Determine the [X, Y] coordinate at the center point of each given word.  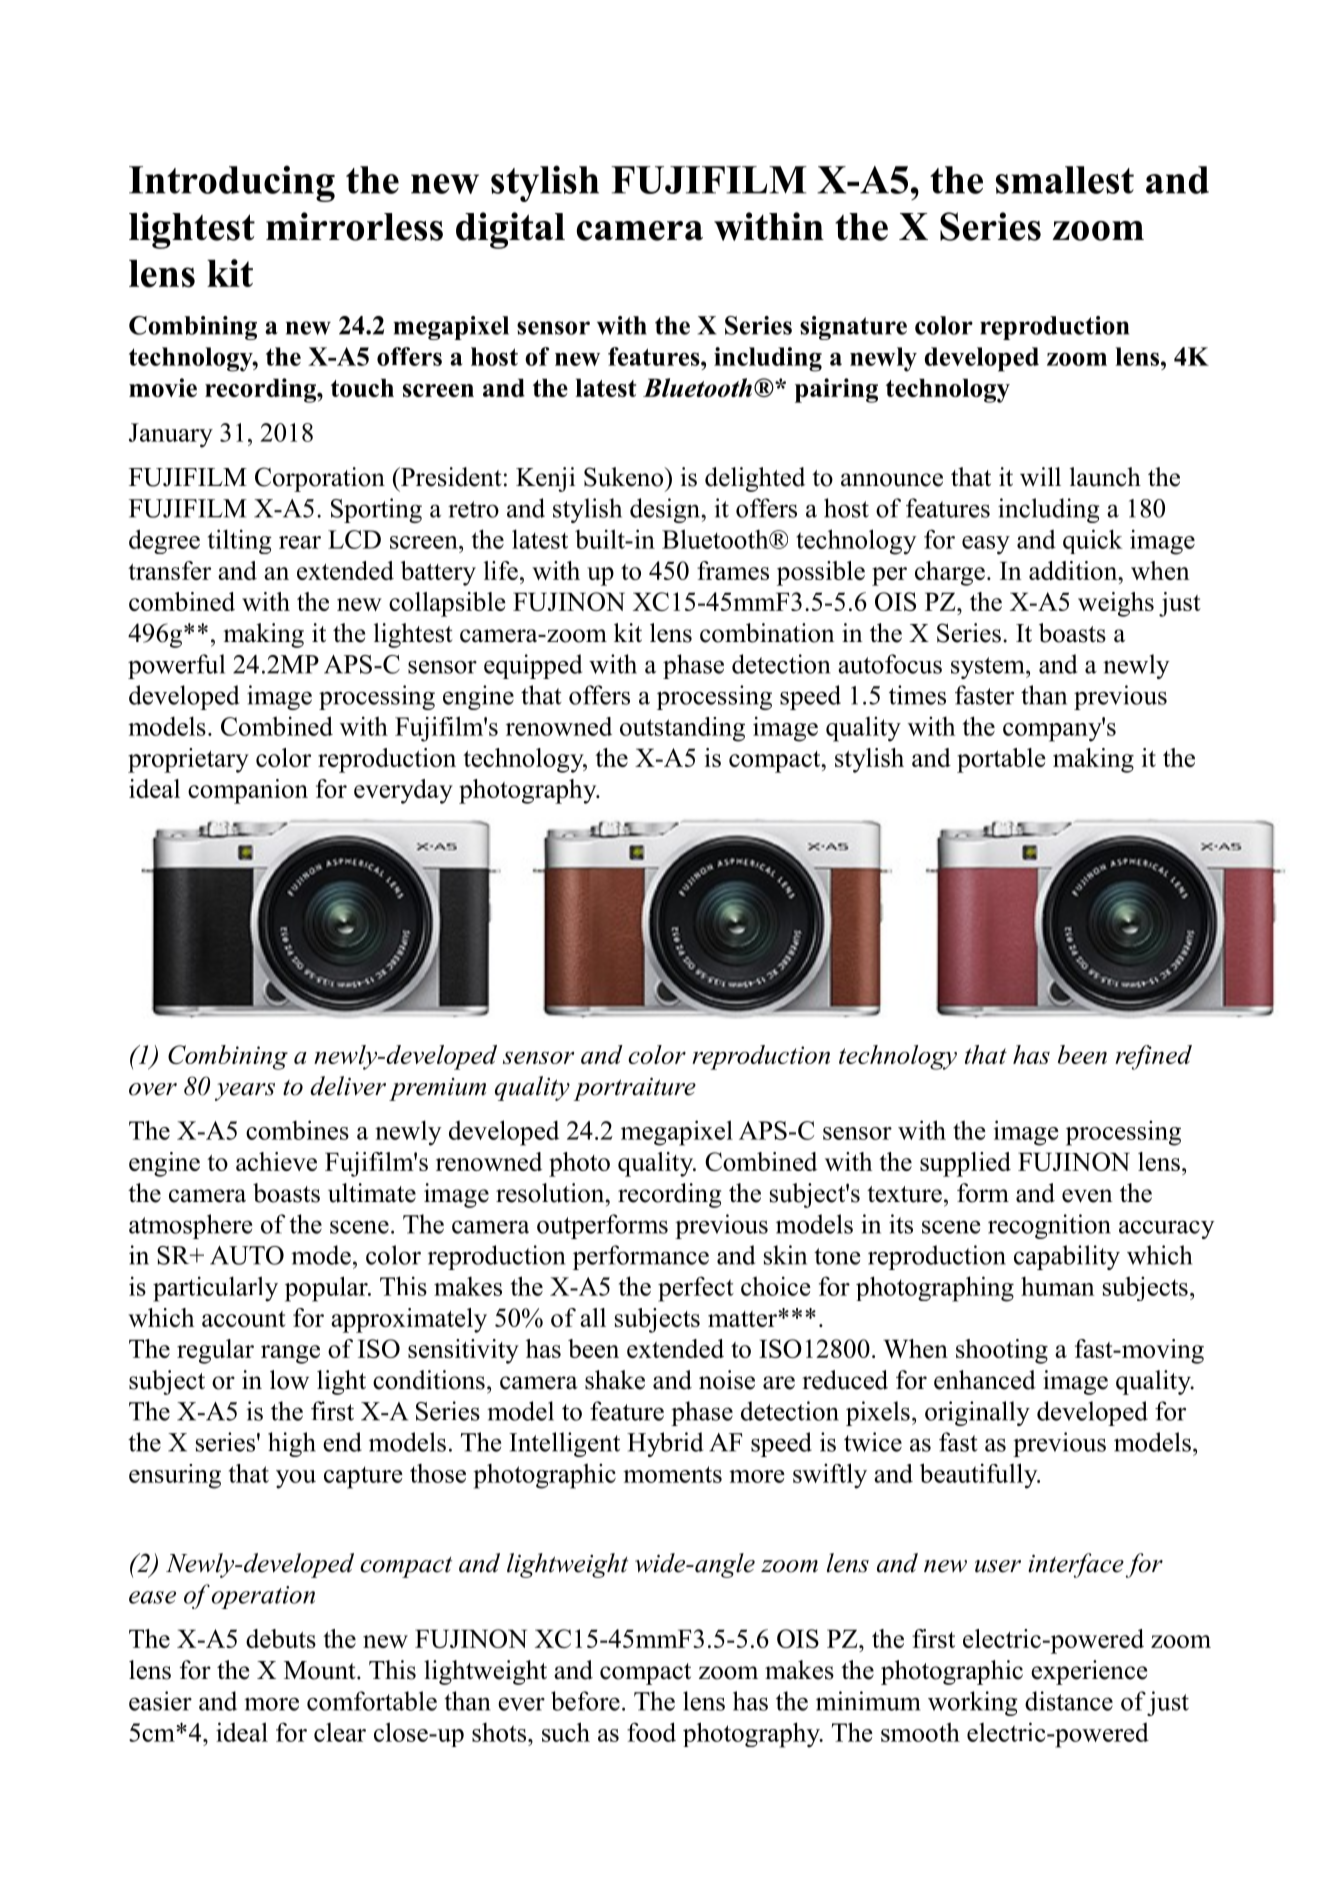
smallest [1065, 180]
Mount [321, 1670]
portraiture [634, 1089]
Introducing [232, 183]
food [651, 1732]
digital [510, 230]
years [245, 1092]
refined [1153, 1057]
